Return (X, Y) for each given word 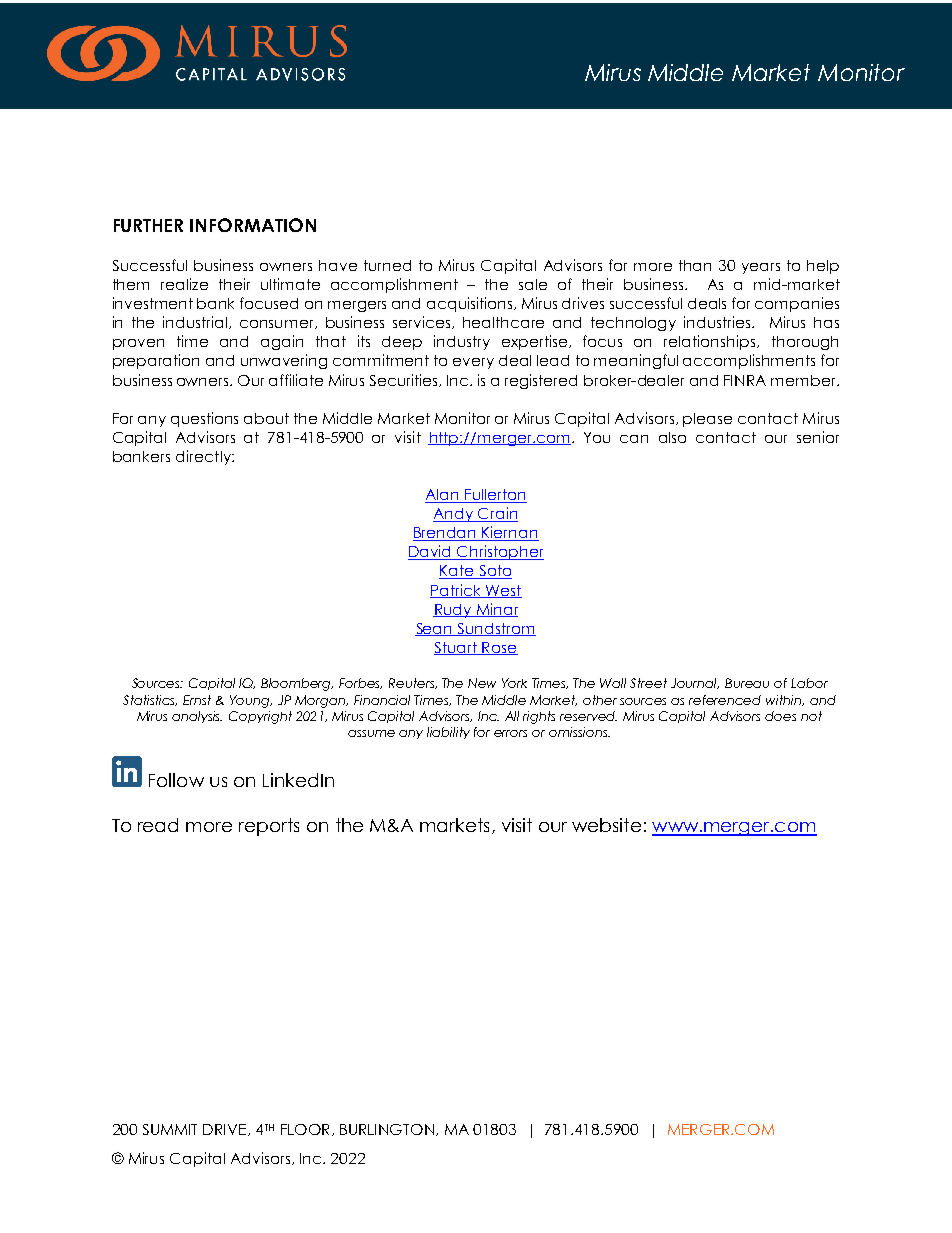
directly (204, 457)
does (780, 716)
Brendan (446, 534)
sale (533, 284)
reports (269, 827)
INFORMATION (253, 225)
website (606, 825)
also (672, 437)
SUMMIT (170, 1129)
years (761, 268)
